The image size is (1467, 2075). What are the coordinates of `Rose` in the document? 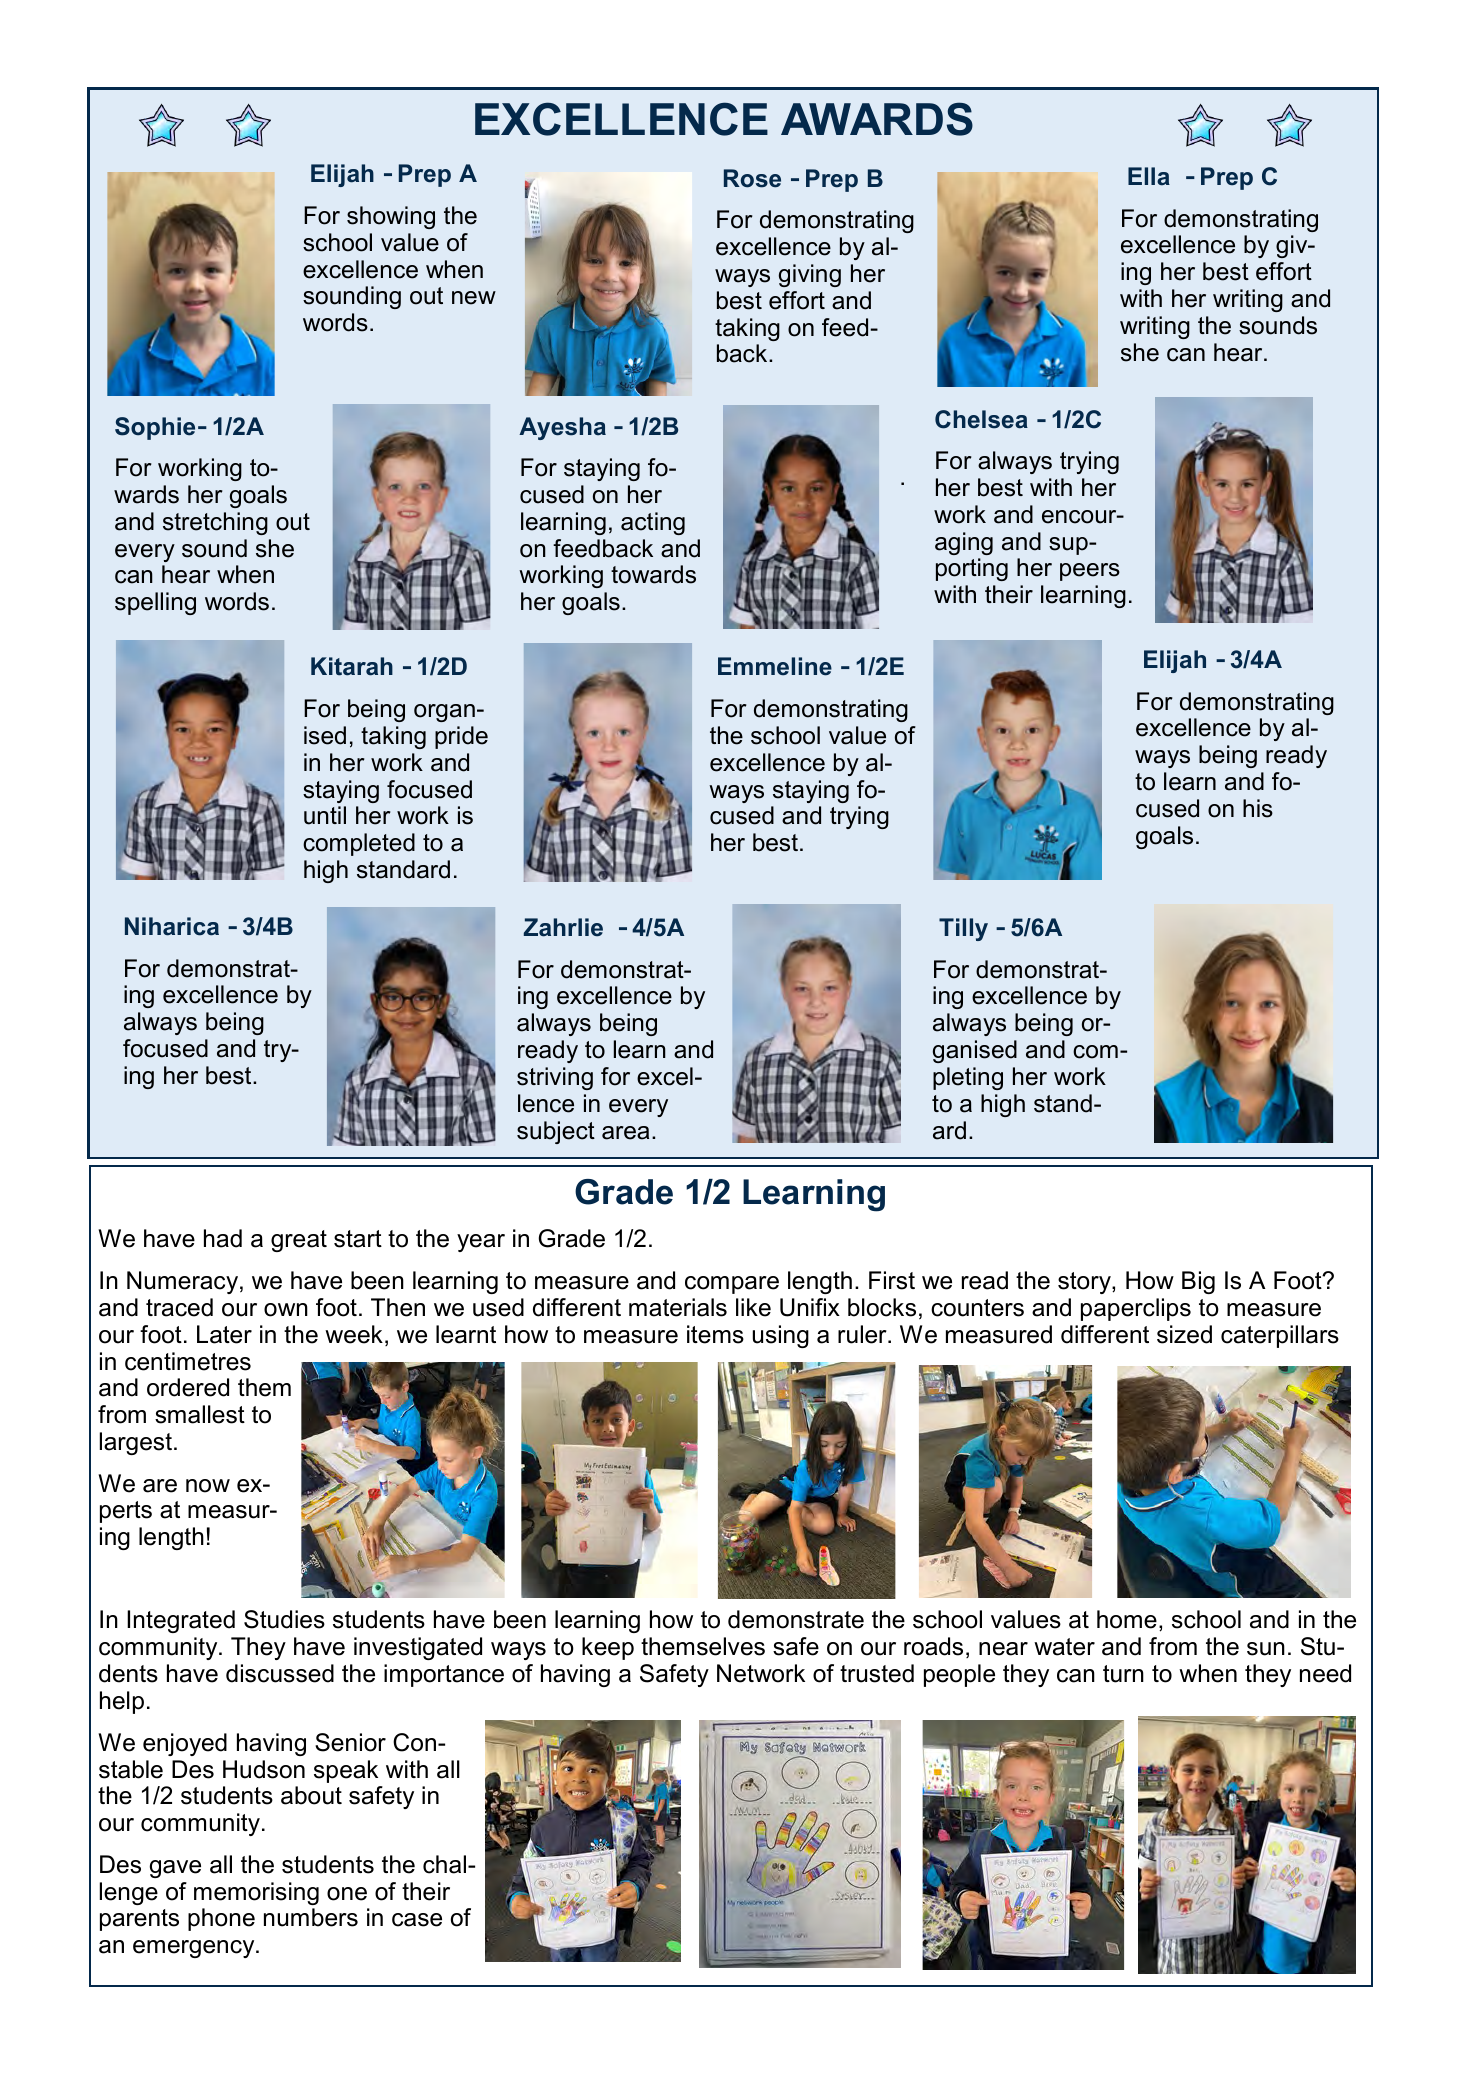 It's located at (752, 178).
